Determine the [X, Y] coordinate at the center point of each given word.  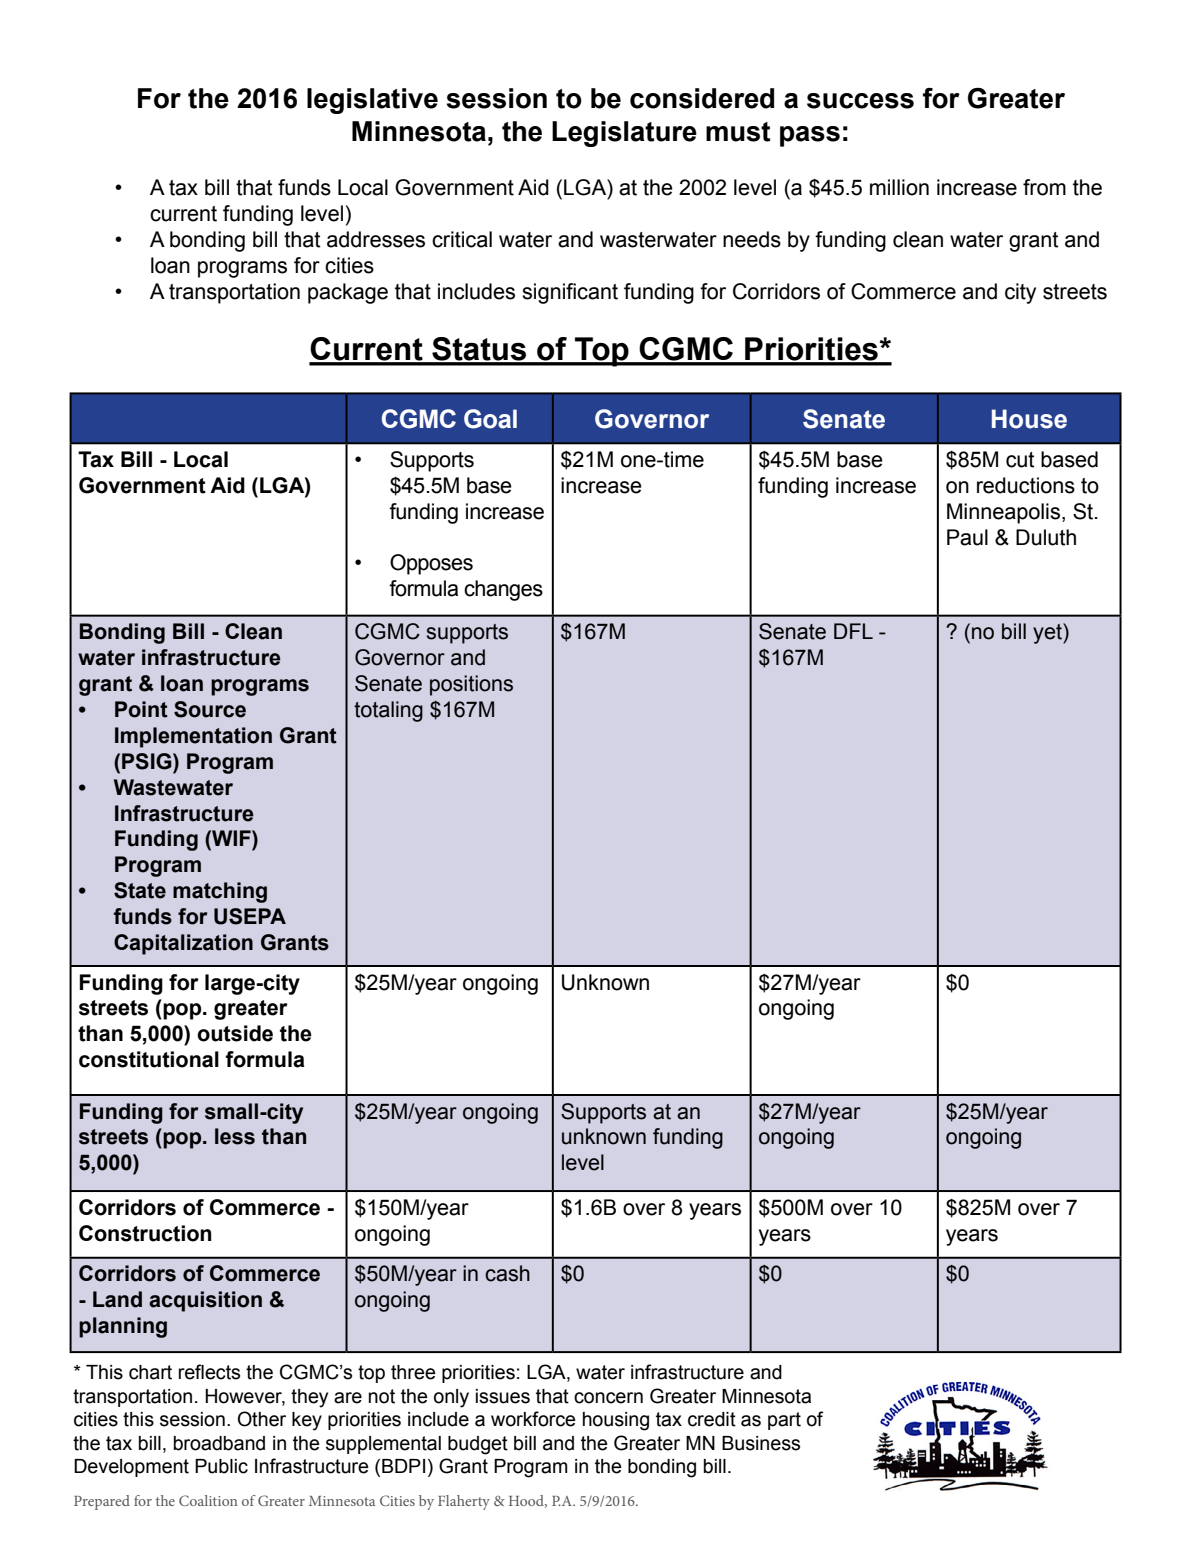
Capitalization [183, 944]
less [235, 1136]
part [784, 1421]
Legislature [624, 134]
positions [471, 685]
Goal [490, 419]
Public [221, 1466]
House [1029, 419]
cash [507, 1273]
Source [210, 709]
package [348, 293]
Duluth [1046, 537]
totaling [388, 711]
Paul [967, 537]
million [899, 187]
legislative [372, 101]
